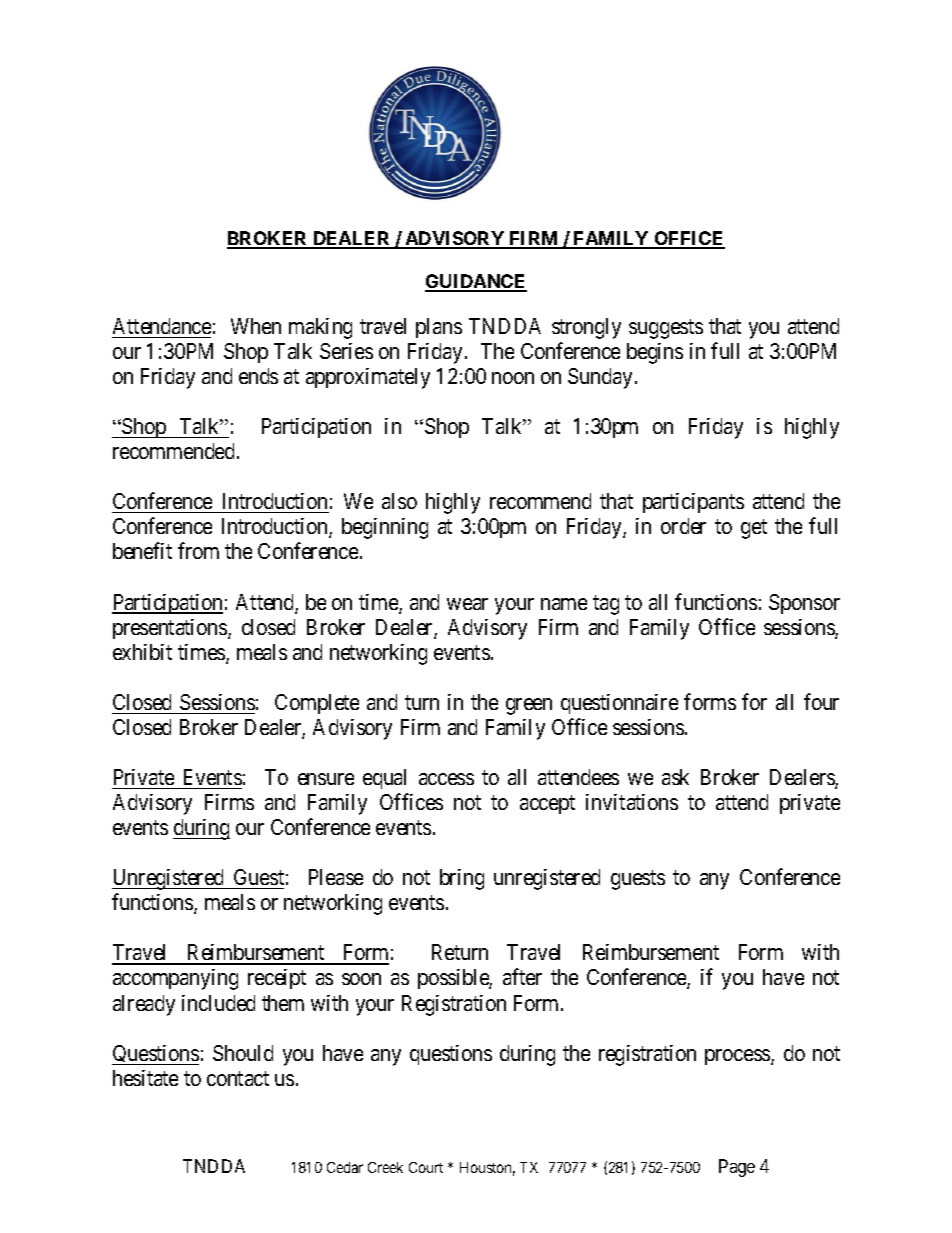  I want to click on suggests, so click(666, 329).
